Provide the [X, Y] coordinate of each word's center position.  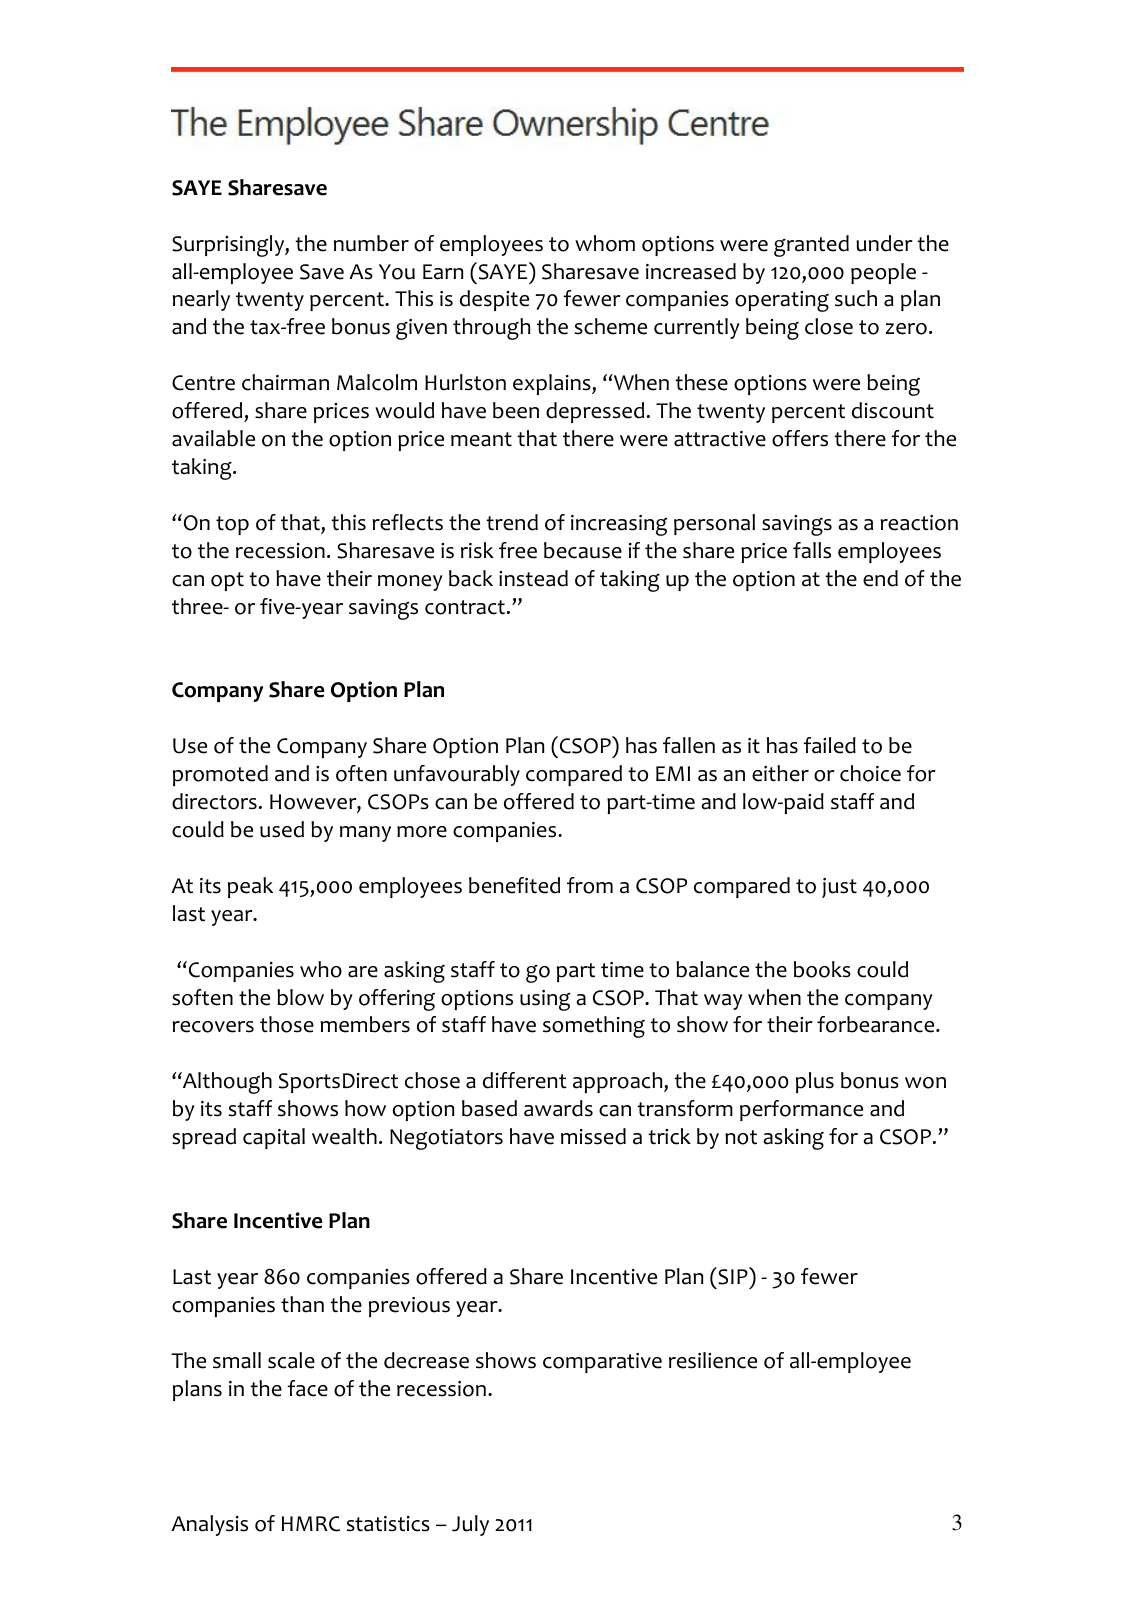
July [470, 1525]
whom [605, 243]
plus [815, 1082]
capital [274, 1138]
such [856, 298]
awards [558, 1108]
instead [533, 578]
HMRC [311, 1524]
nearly [201, 300]
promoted [220, 775]
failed [829, 745]
